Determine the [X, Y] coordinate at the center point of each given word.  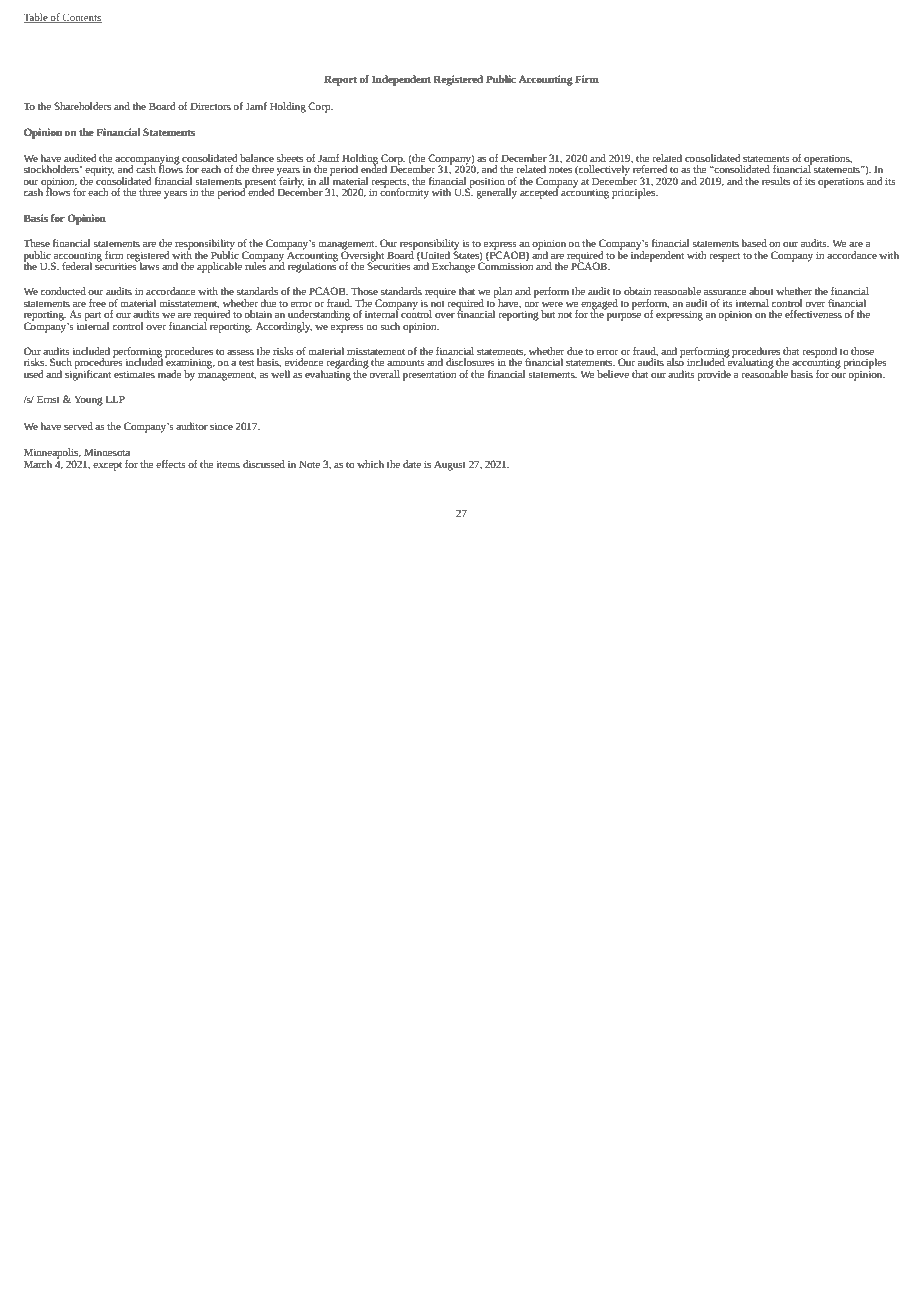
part [92, 316]
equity [99, 171]
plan [502, 293]
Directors [210, 106]
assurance [725, 292]
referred [649, 168]
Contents [81, 18]
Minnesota [107, 452]
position [487, 183]
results [776, 181]
